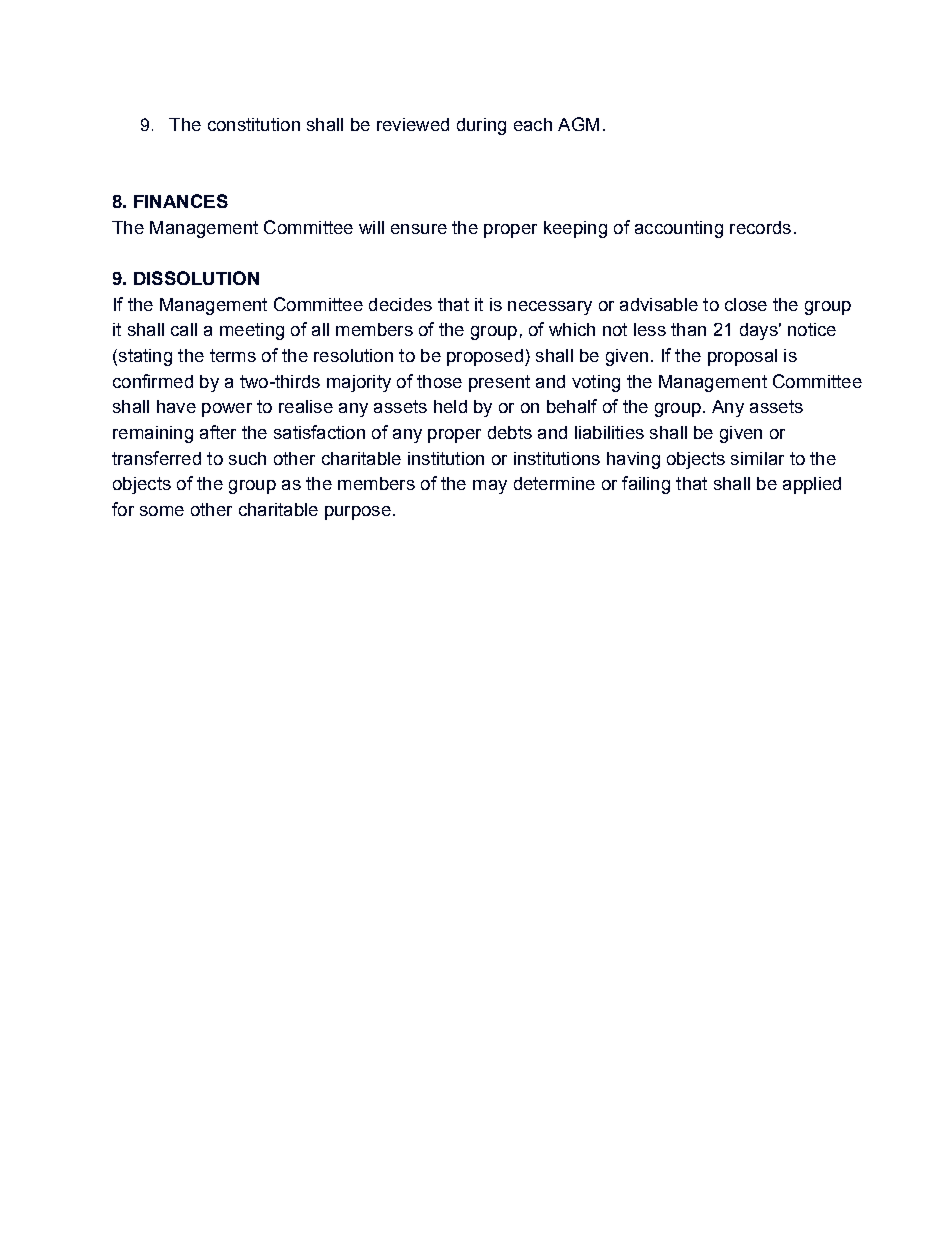 The height and width of the screenshot is (1233, 952). What do you see at coordinates (746, 304) in the screenshot?
I see `close` at bounding box center [746, 304].
